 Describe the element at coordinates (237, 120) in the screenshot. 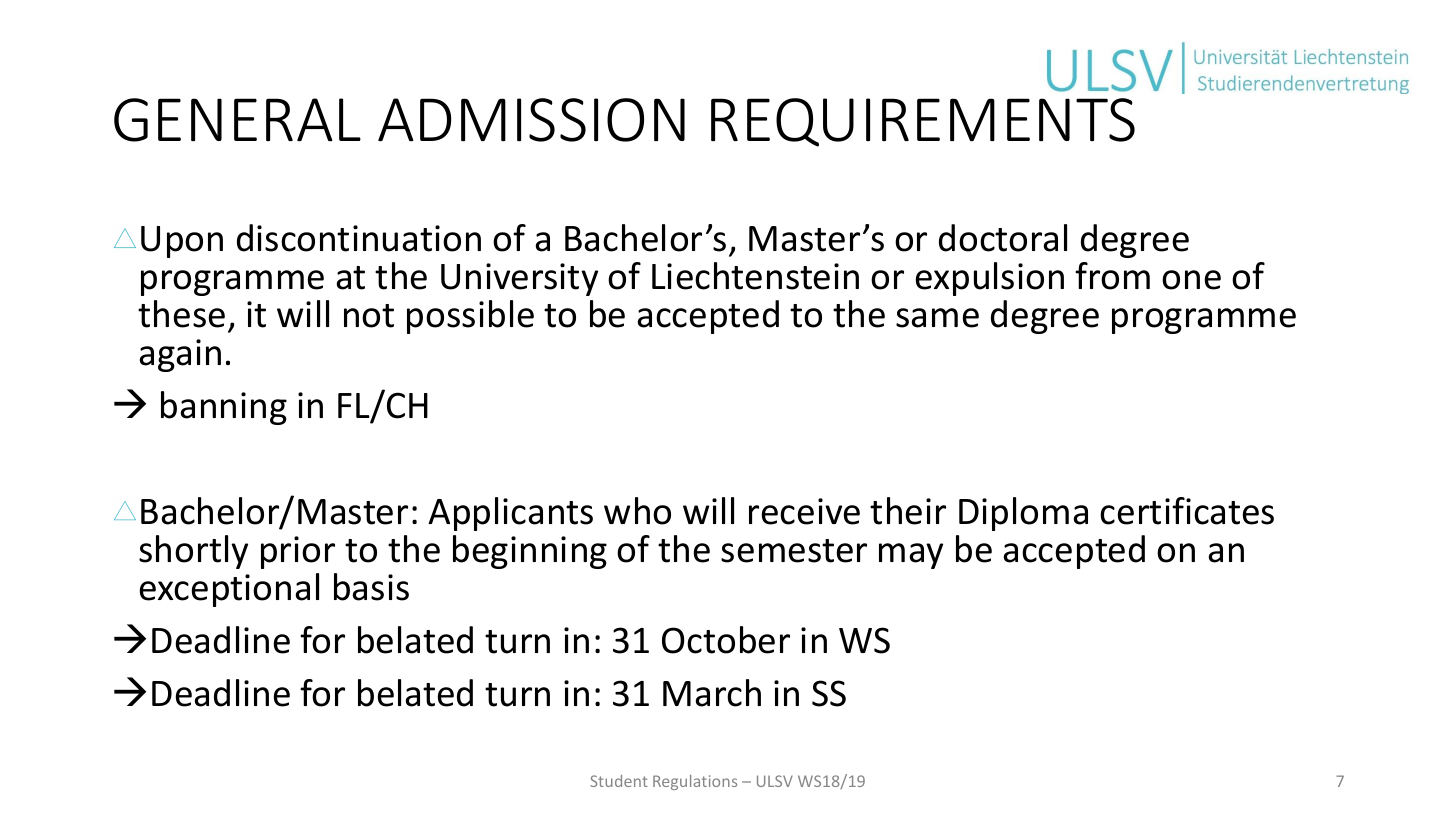

I see `GENERAL` at that location.
